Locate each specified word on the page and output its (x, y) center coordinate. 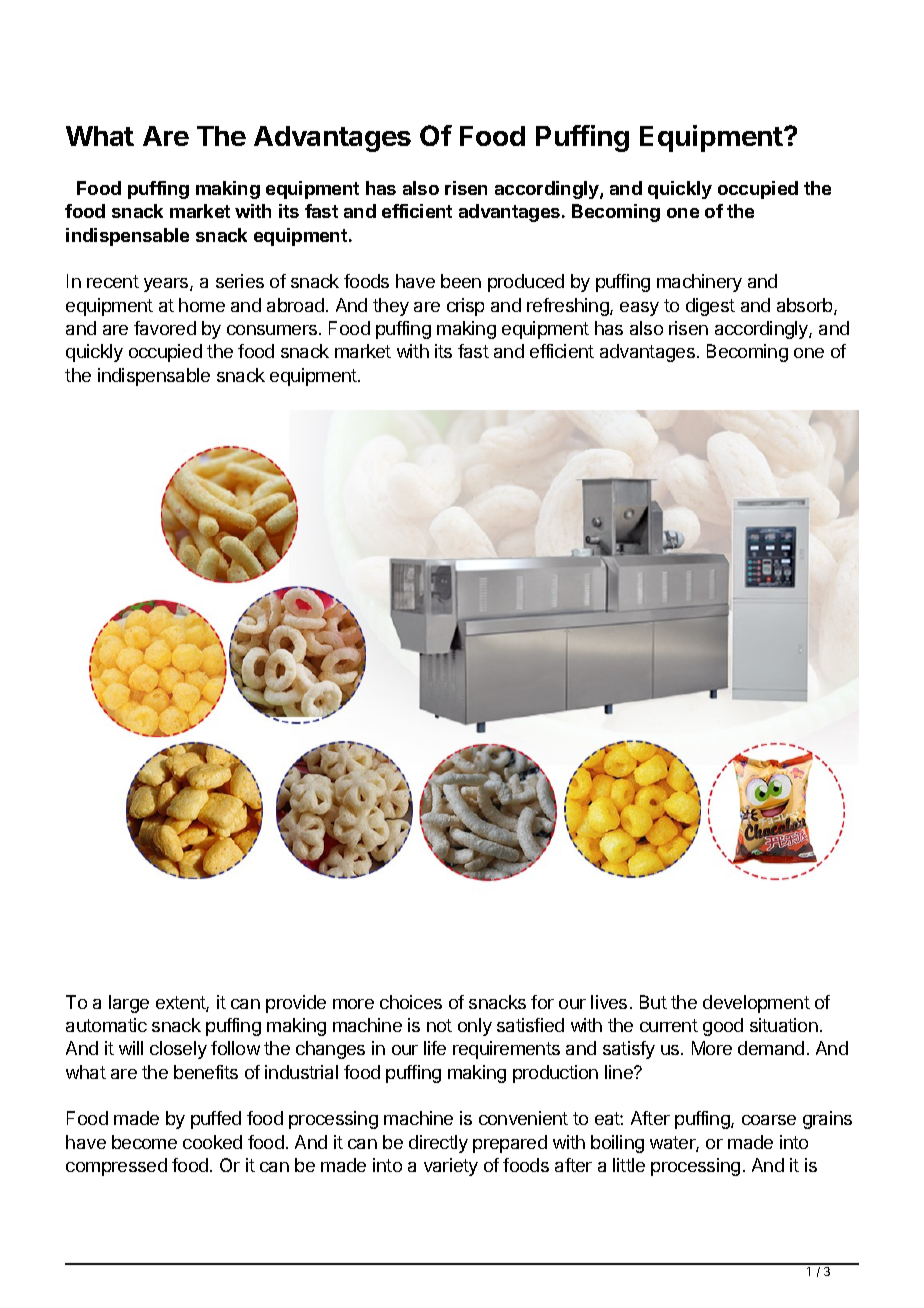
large (129, 1004)
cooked (212, 1142)
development (756, 1004)
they (391, 307)
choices (411, 1002)
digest (710, 307)
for (542, 1002)
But (653, 1002)
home (202, 305)
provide (296, 1004)
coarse (769, 1120)
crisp (465, 307)
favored (165, 328)
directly (438, 1144)
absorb (806, 306)
